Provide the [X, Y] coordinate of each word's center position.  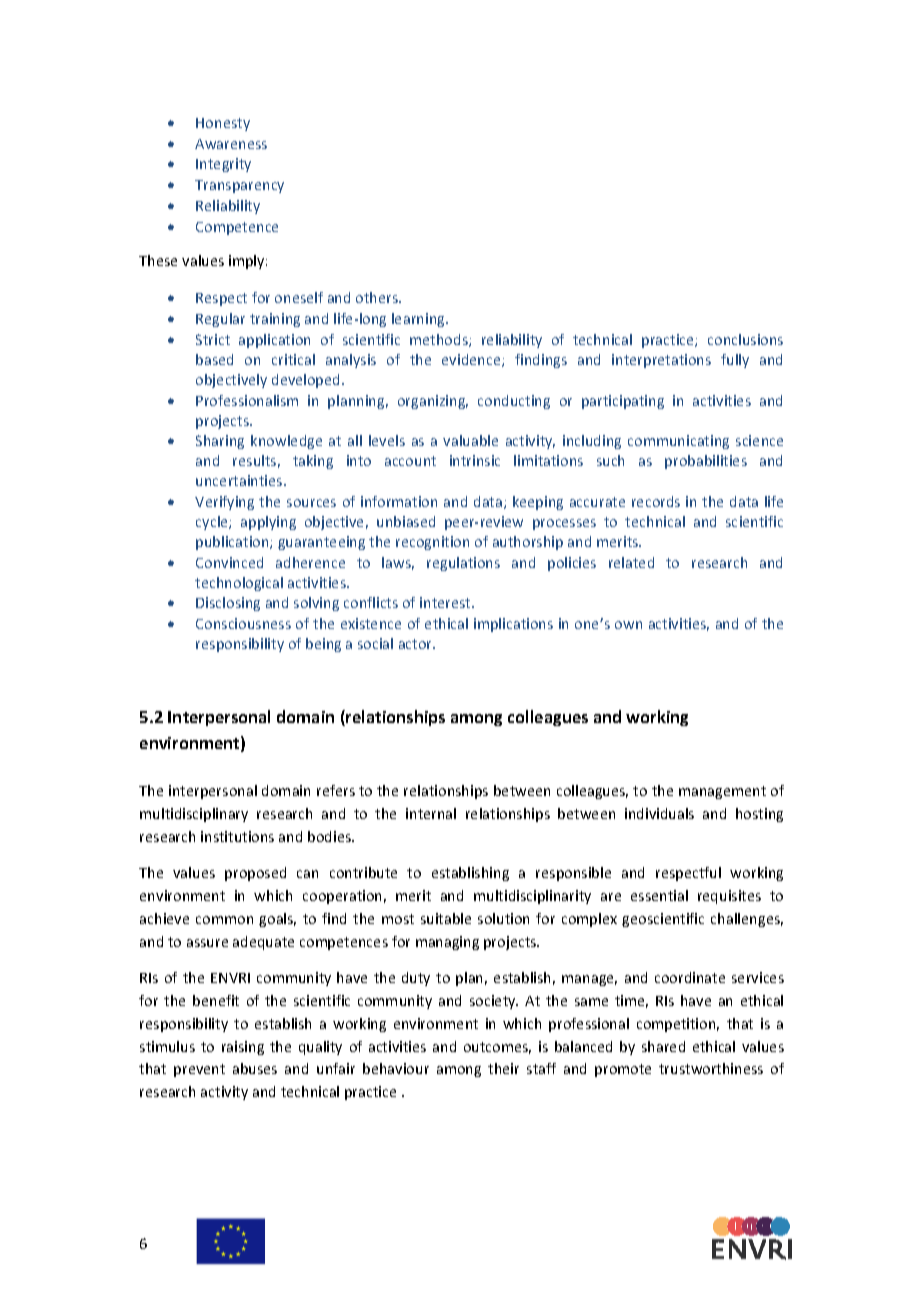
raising [243, 1048]
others [378, 297]
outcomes [497, 1048]
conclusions [745, 339]
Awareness [231, 144]
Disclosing [228, 604]
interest [446, 602]
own [628, 625]
